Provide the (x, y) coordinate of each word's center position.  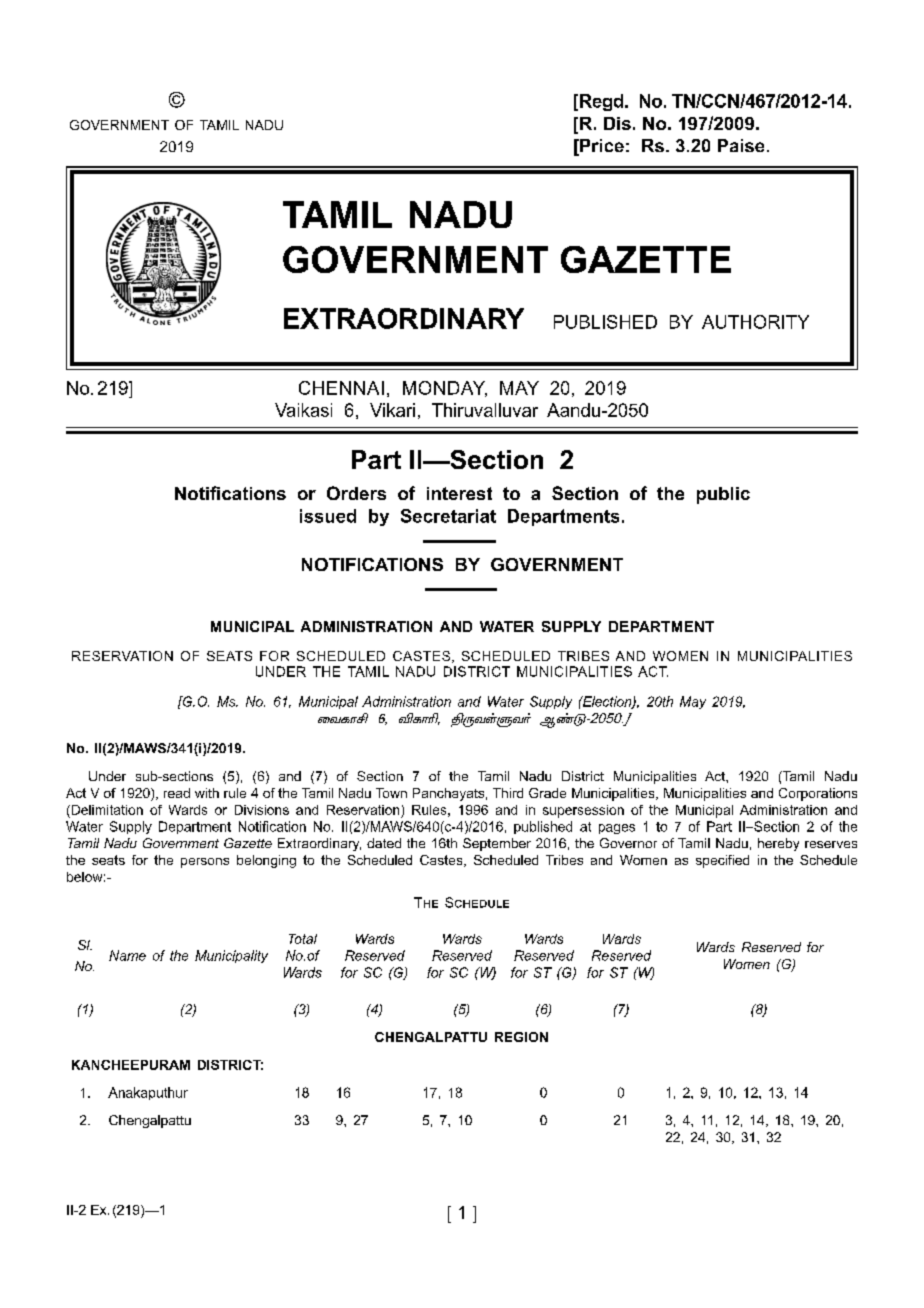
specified (722, 861)
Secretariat (448, 516)
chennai (341, 388)
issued (328, 516)
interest (459, 493)
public (723, 495)
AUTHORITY (755, 322)
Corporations (818, 794)
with (207, 793)
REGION (521, 1037)
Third (508, 793)
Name (127, 955)
